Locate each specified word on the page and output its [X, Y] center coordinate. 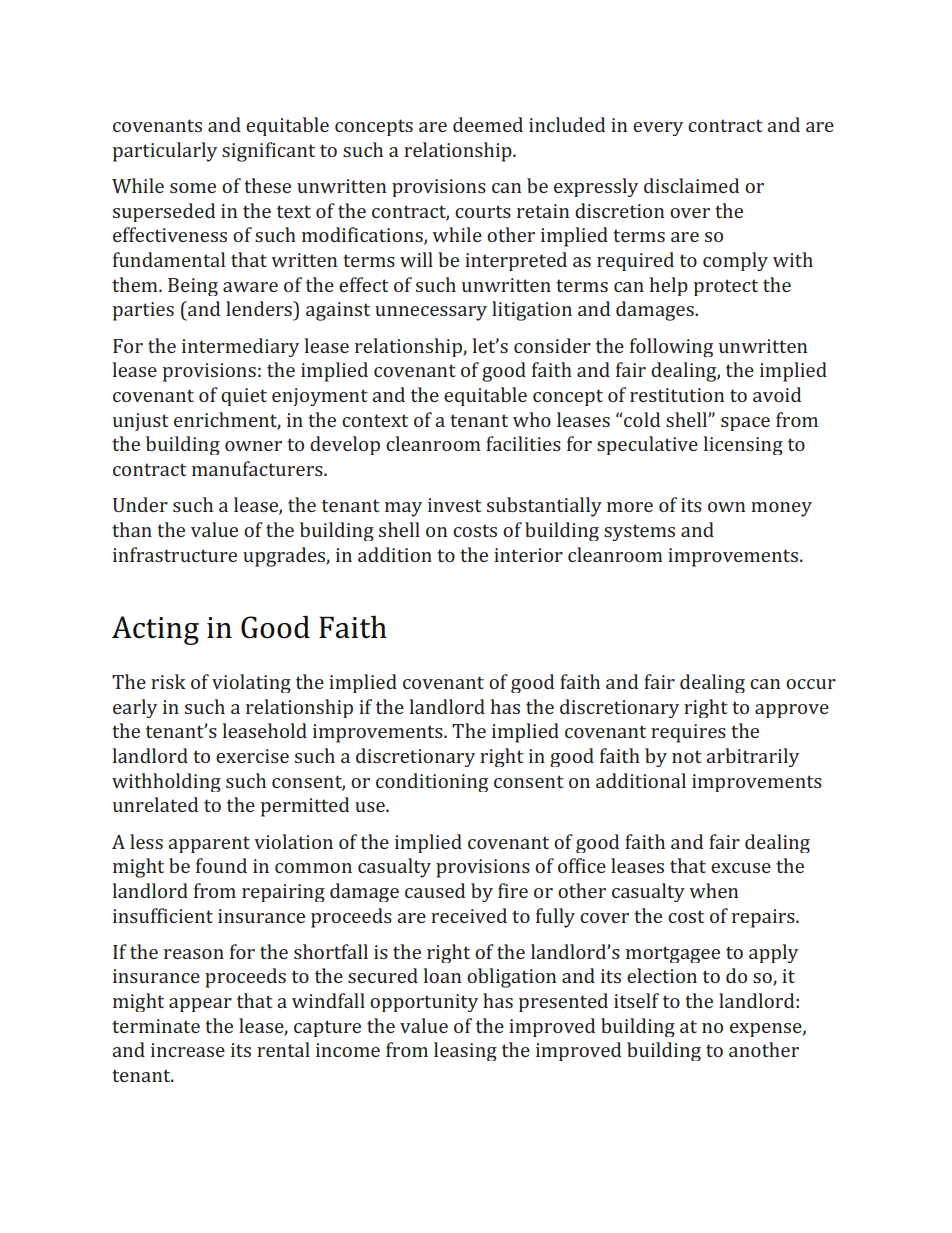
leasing [465, 1051]
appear [200, 1005]
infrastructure [175, 554]
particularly [165, 152]
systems [639, 532]
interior [528, 555]
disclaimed [691, 185]
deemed [488, 124]
